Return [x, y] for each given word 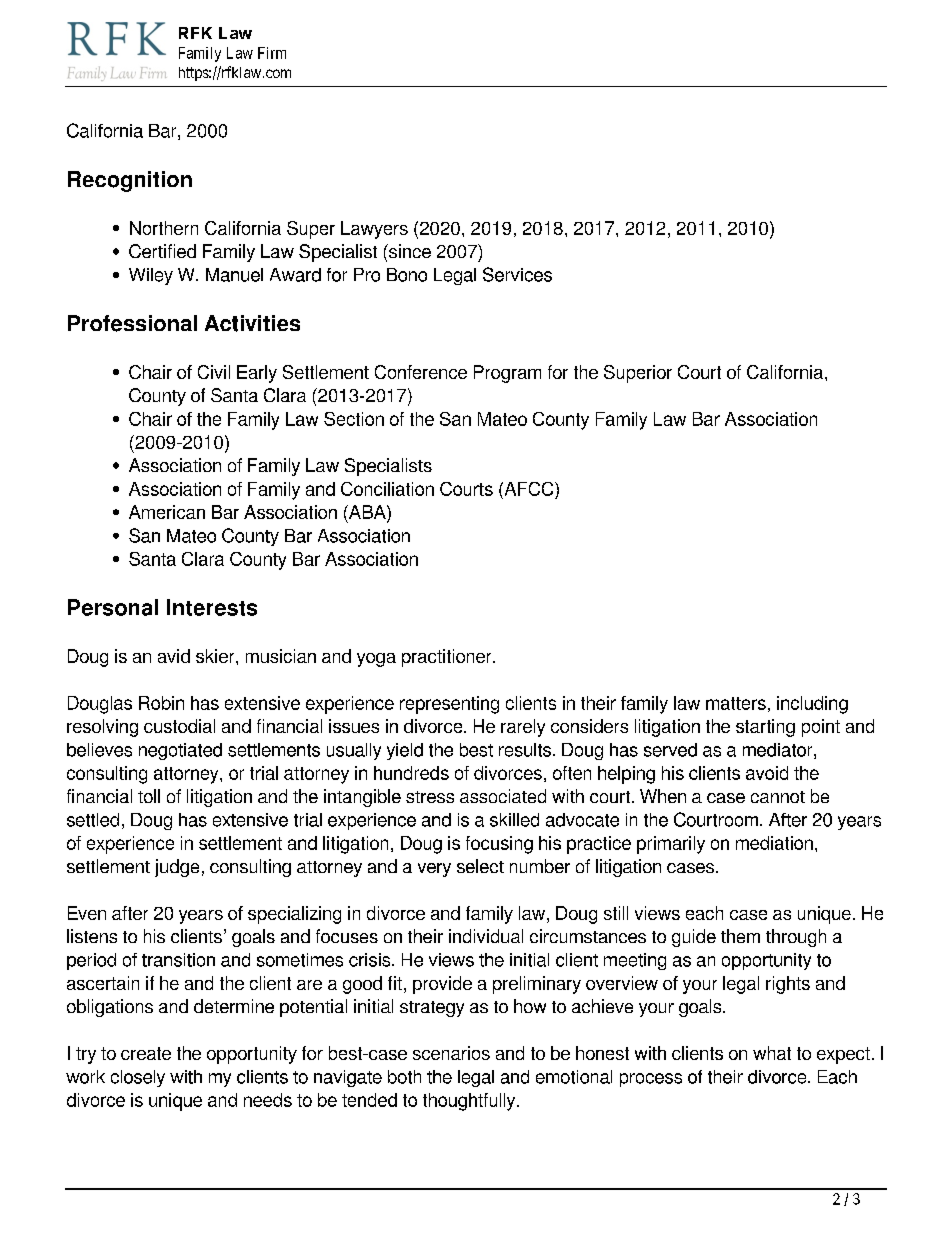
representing [449, 705]
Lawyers [374, 230]
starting [765, 728]
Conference [421, 372]
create [146, 1053]
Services [517, 274]
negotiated [180, 751]
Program [507, 374]
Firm [272, 53]
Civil [214, 372]
